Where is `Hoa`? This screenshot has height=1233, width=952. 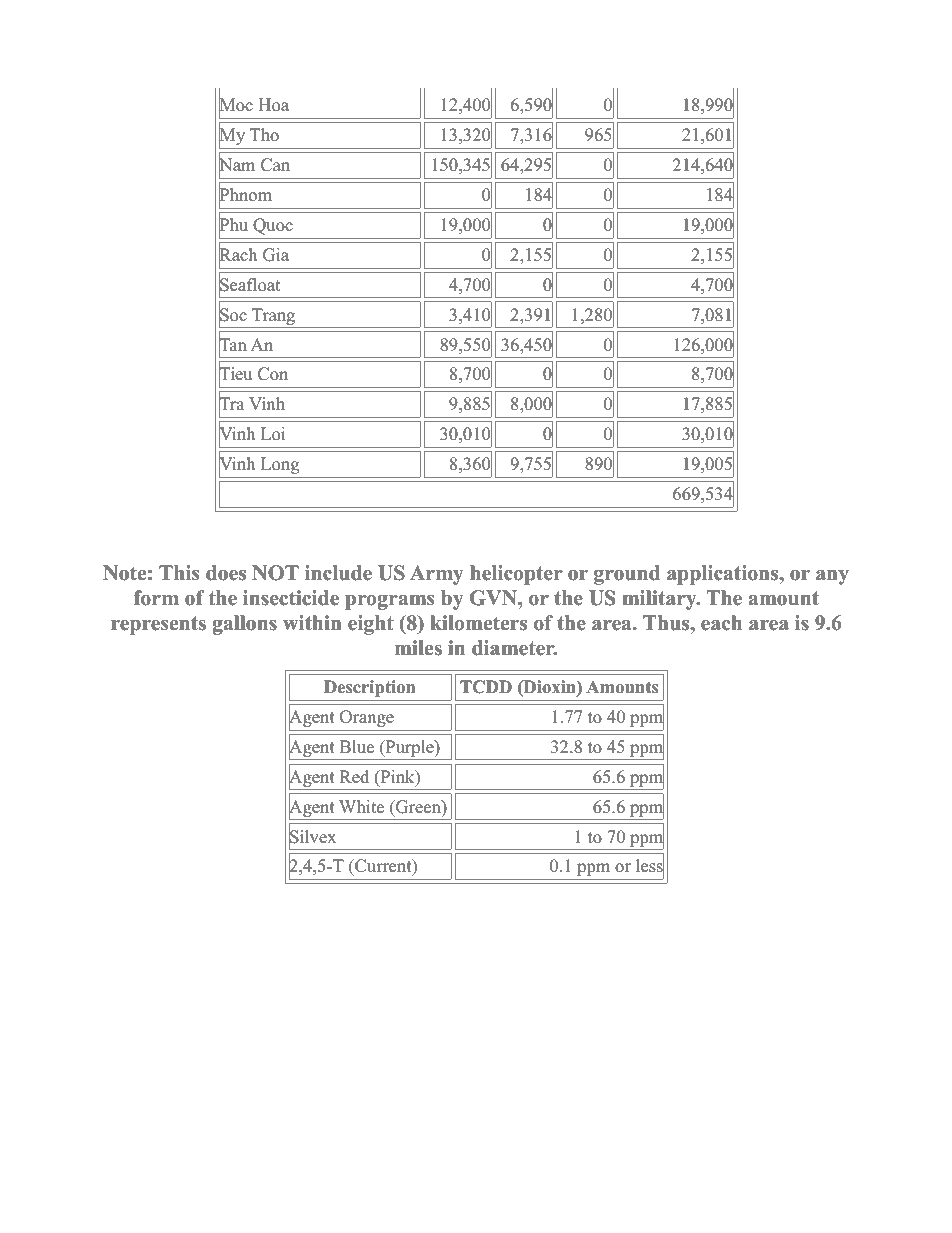
Hoa is located at coordinates (273, 105).
